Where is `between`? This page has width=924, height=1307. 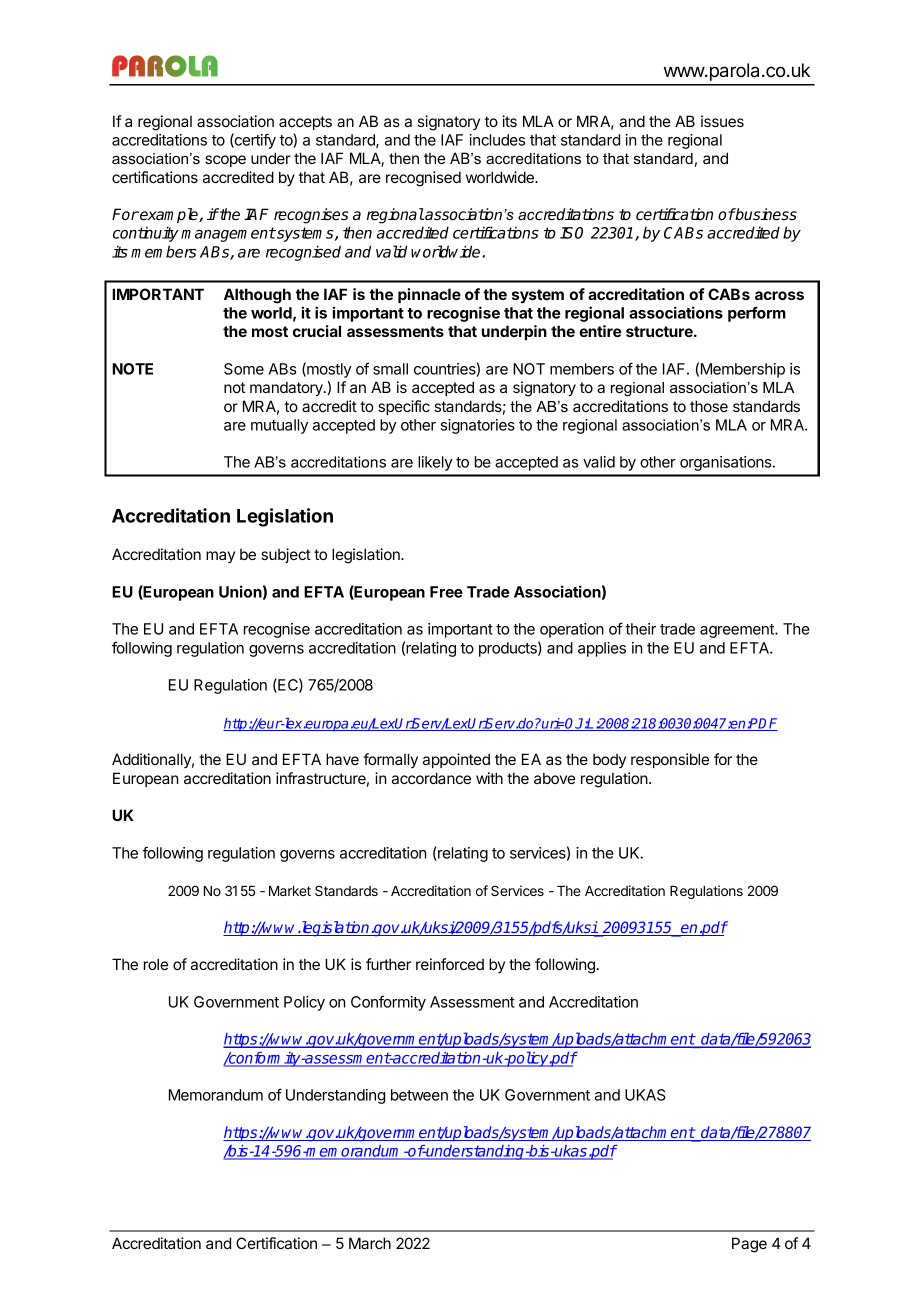 between is located at coordinates (419, 1095).
